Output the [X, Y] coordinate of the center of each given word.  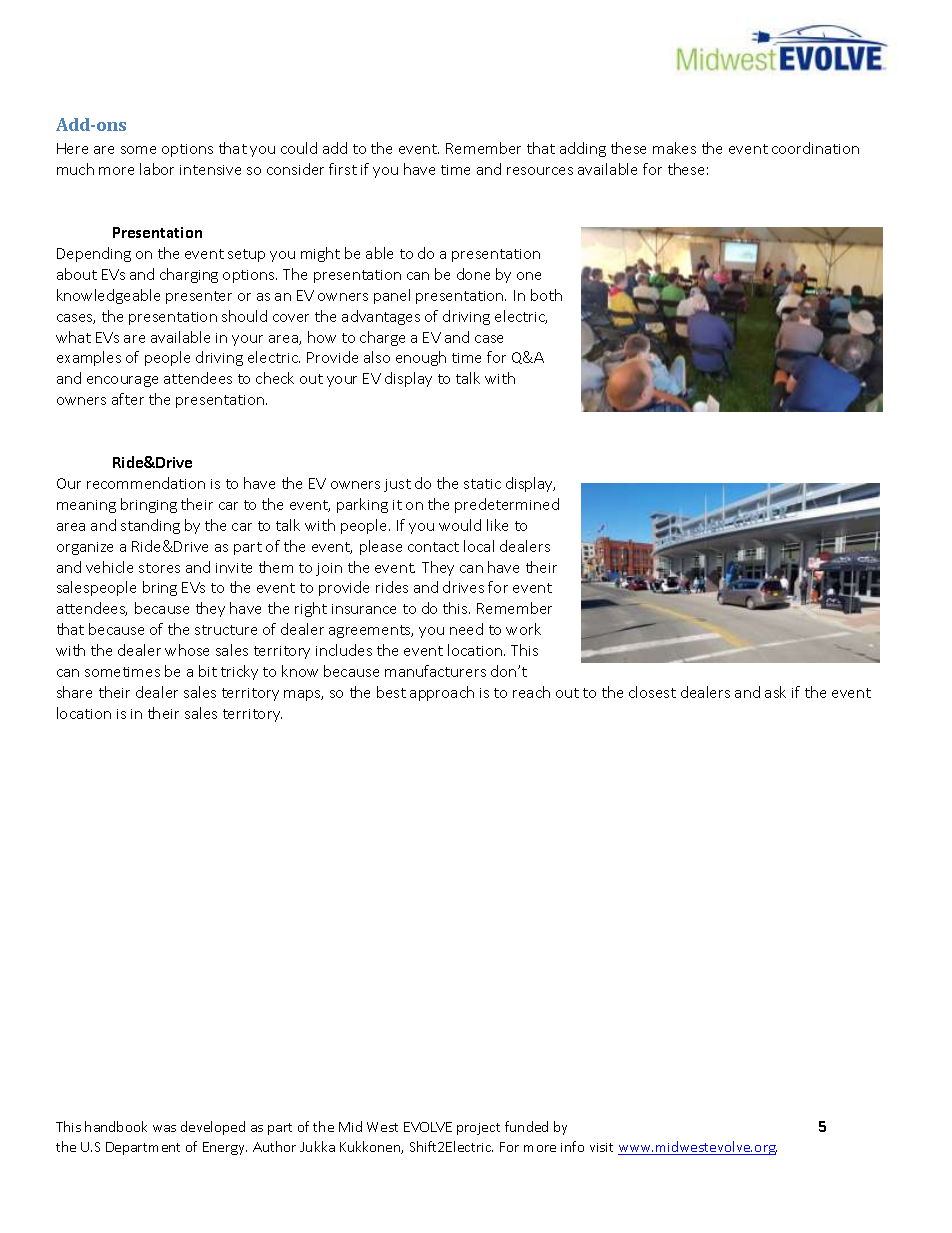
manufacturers [435, 671]
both [546, 295]
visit [601, 1147]
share [74, 692]
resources [540, 171]
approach [442, 693]
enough [421, 358]
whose [187, 650]
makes [674, 148]
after [128, 399]
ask [775, 692]
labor [157, 169]
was [164, 1128]
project [478, 1129]
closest [652, 692]
